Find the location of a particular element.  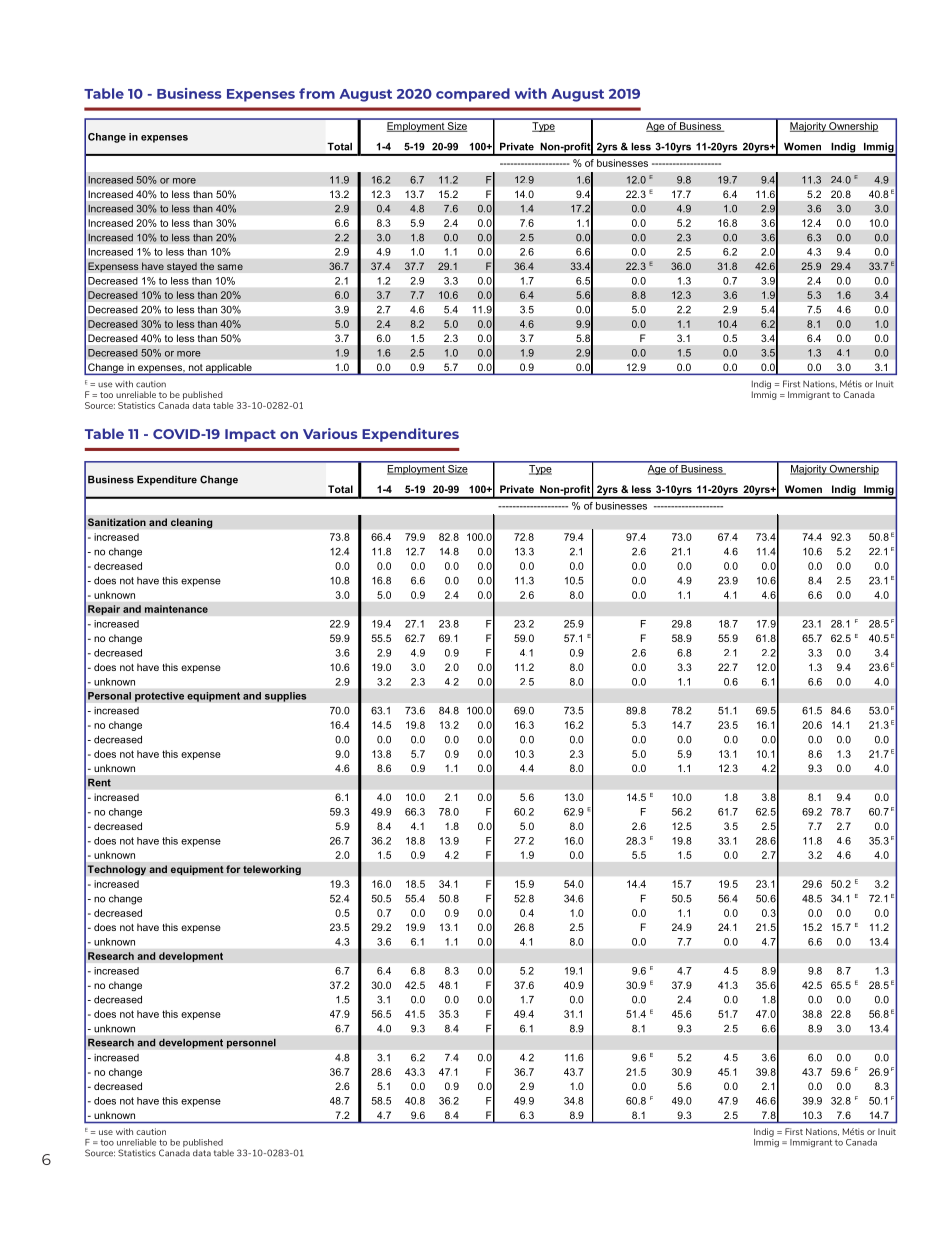

protective is located at coordinates (159, 697).
